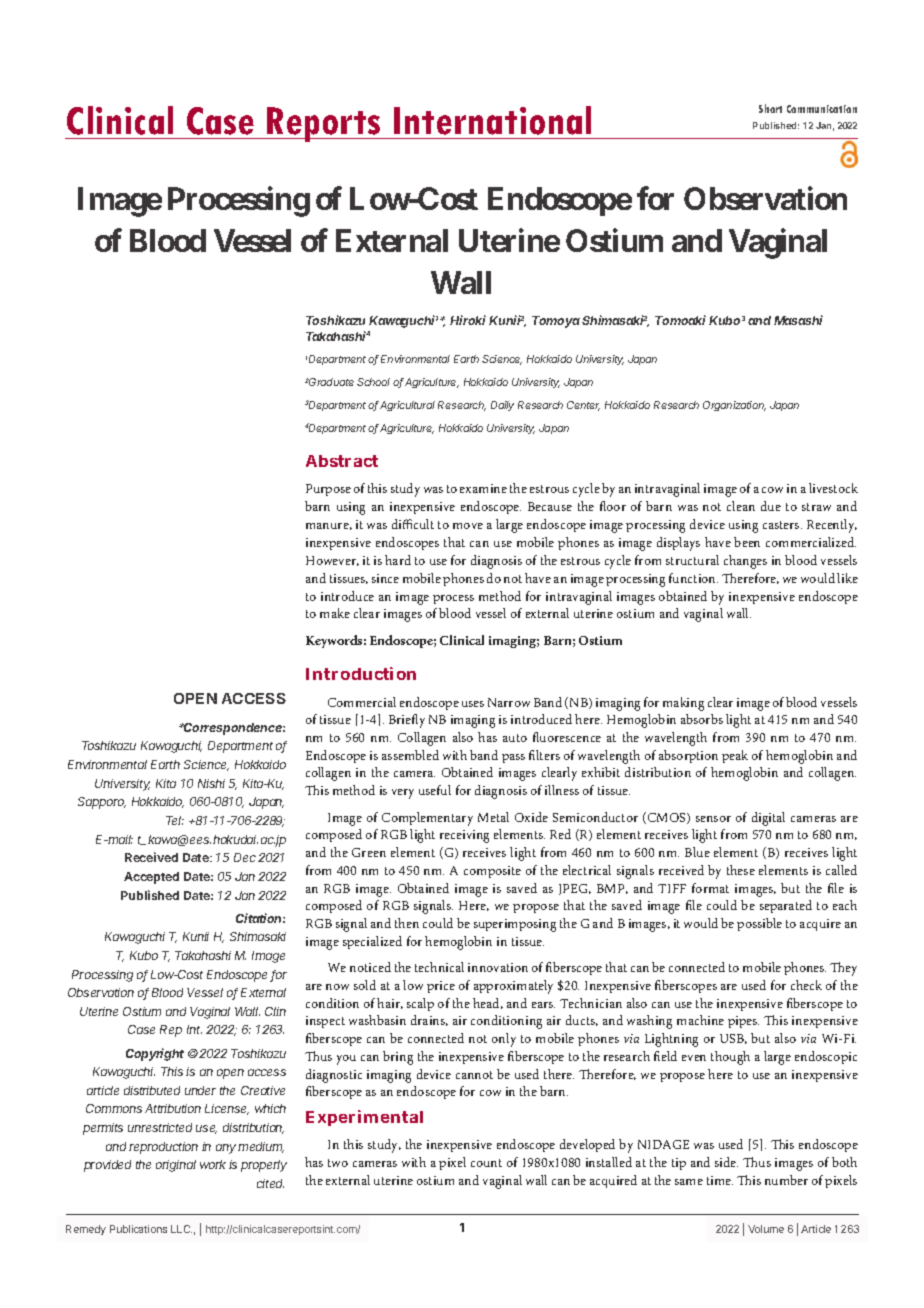 The width and height of the screenshot is (924, 1308). I want to click on number, so click(786, 1180).
